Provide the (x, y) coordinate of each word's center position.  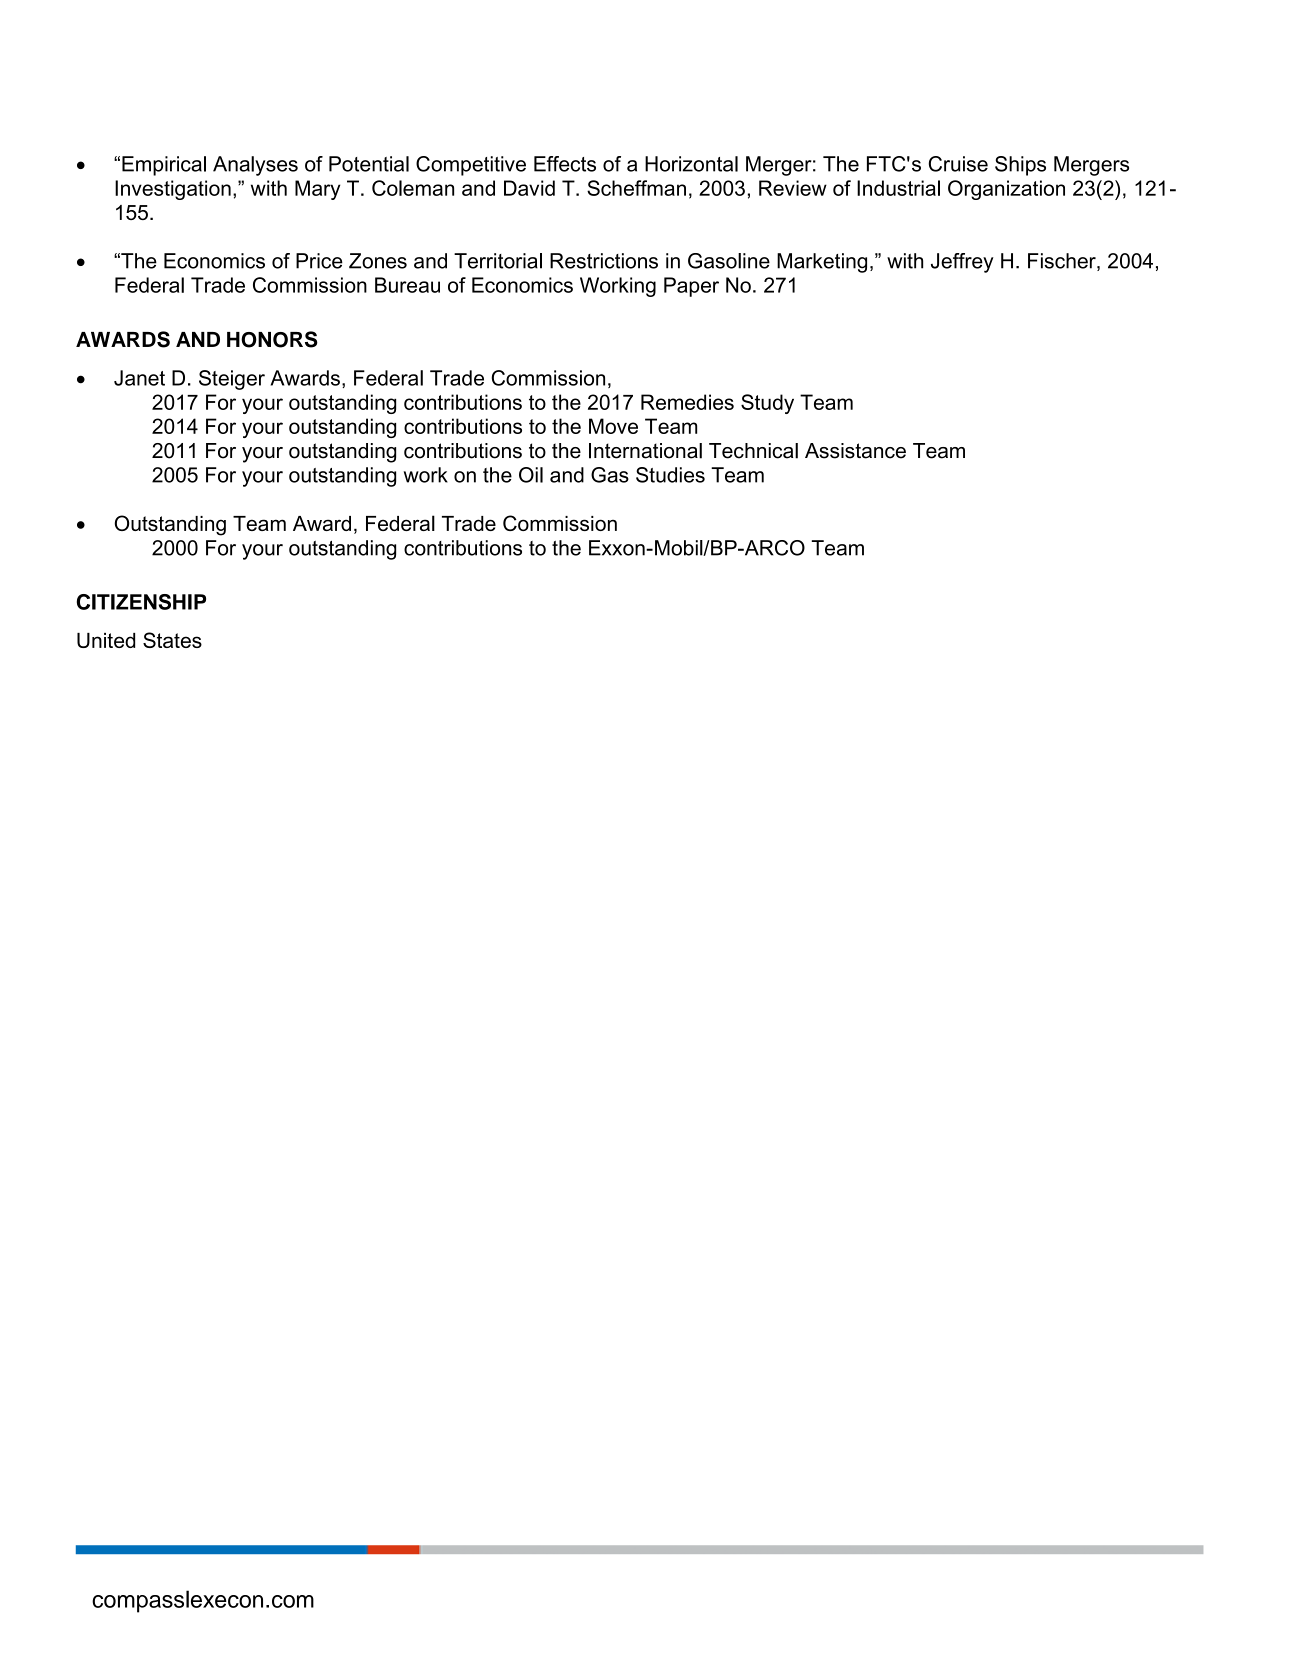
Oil (531, 475)
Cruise (958, 164)
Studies (670, 475)
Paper (691, 287)
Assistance (855, 451)
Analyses (255, 166)
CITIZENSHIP (141, 602)
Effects (565, 164)
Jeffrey (962, 263)
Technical (753, 451)
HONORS (272, 339)
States (172, 640)
